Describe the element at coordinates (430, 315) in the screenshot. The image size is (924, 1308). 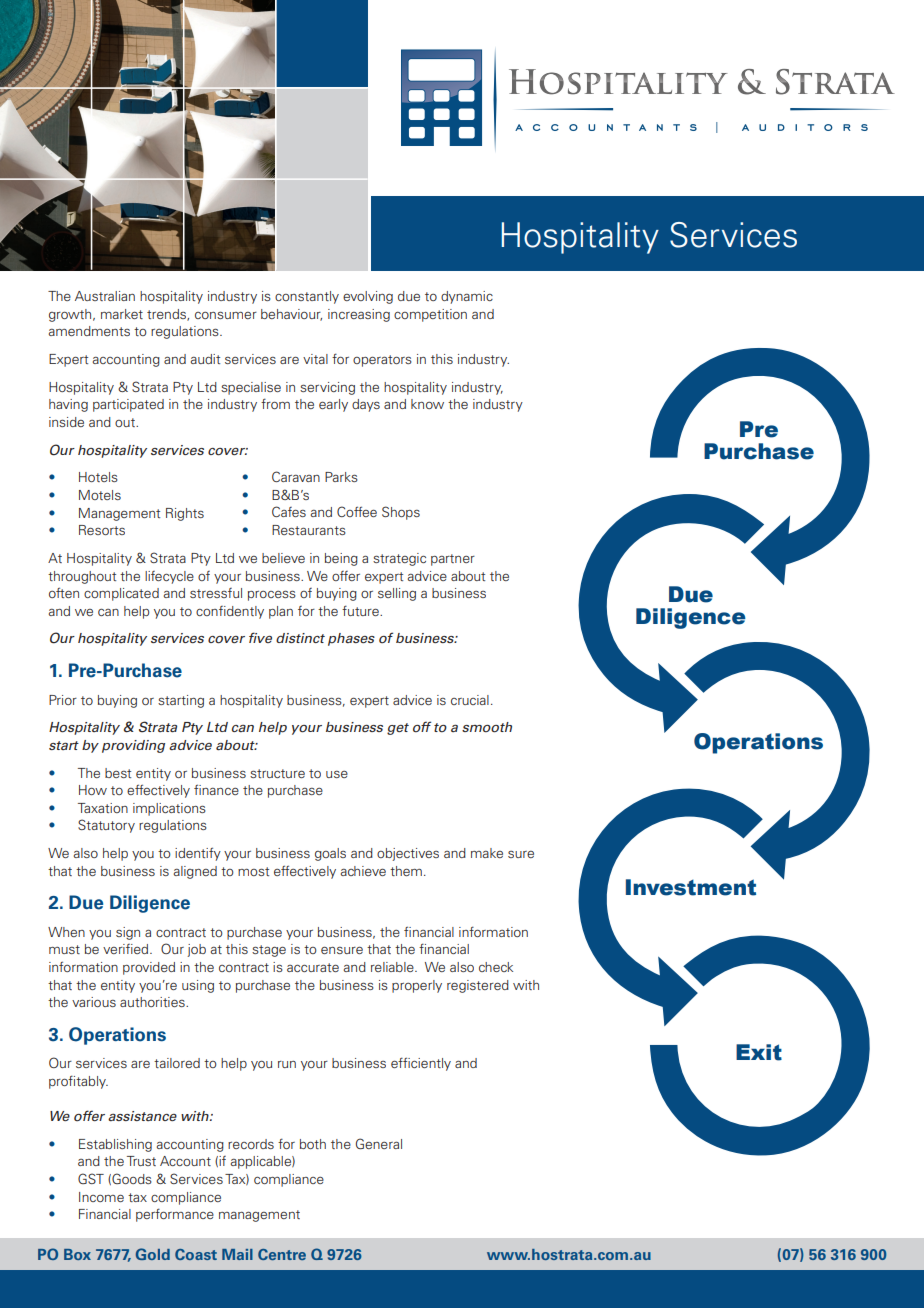
I see `competition` at that location.
